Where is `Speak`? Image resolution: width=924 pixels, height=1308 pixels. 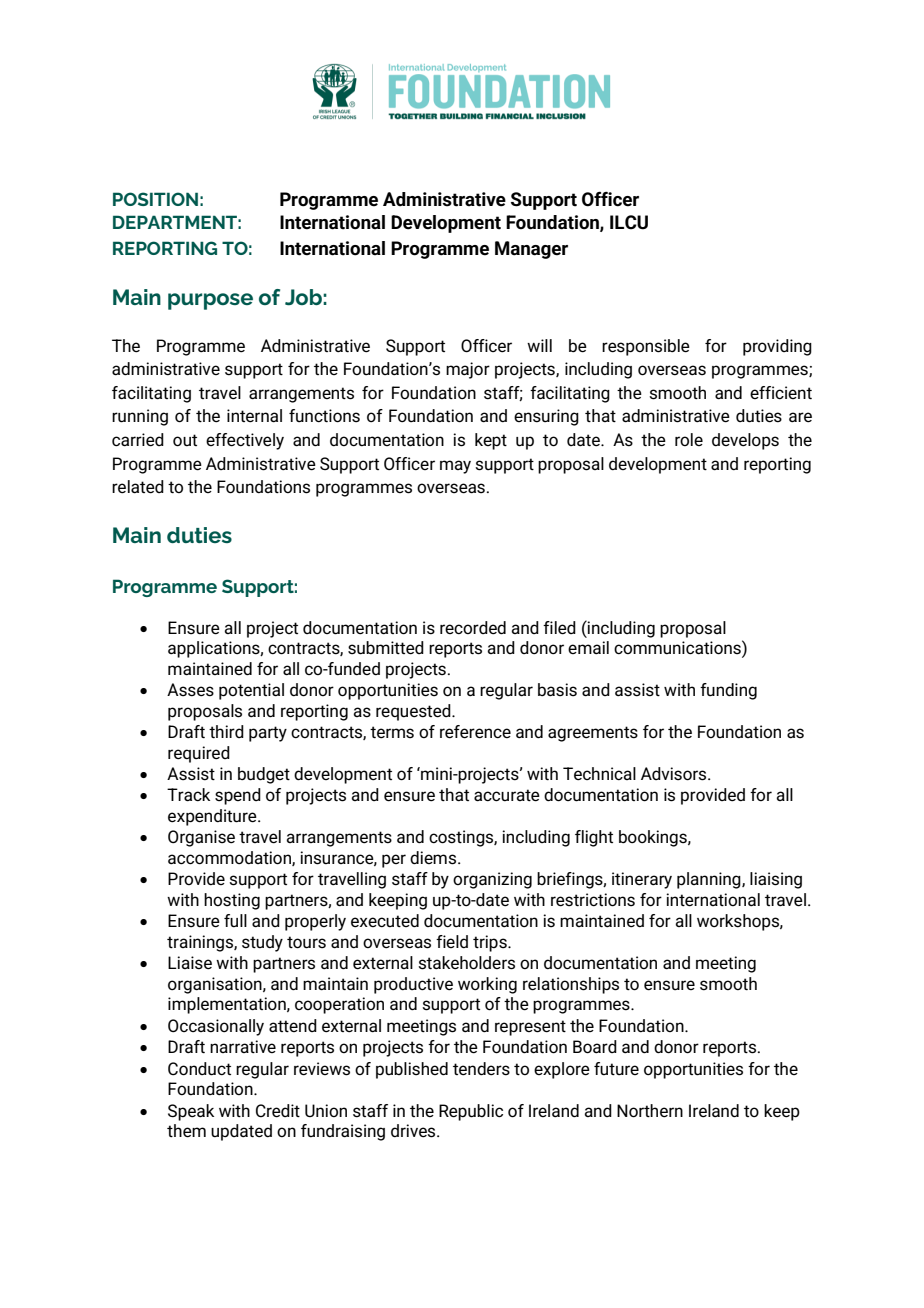
Speak is located at coordinates (191, 1112).
